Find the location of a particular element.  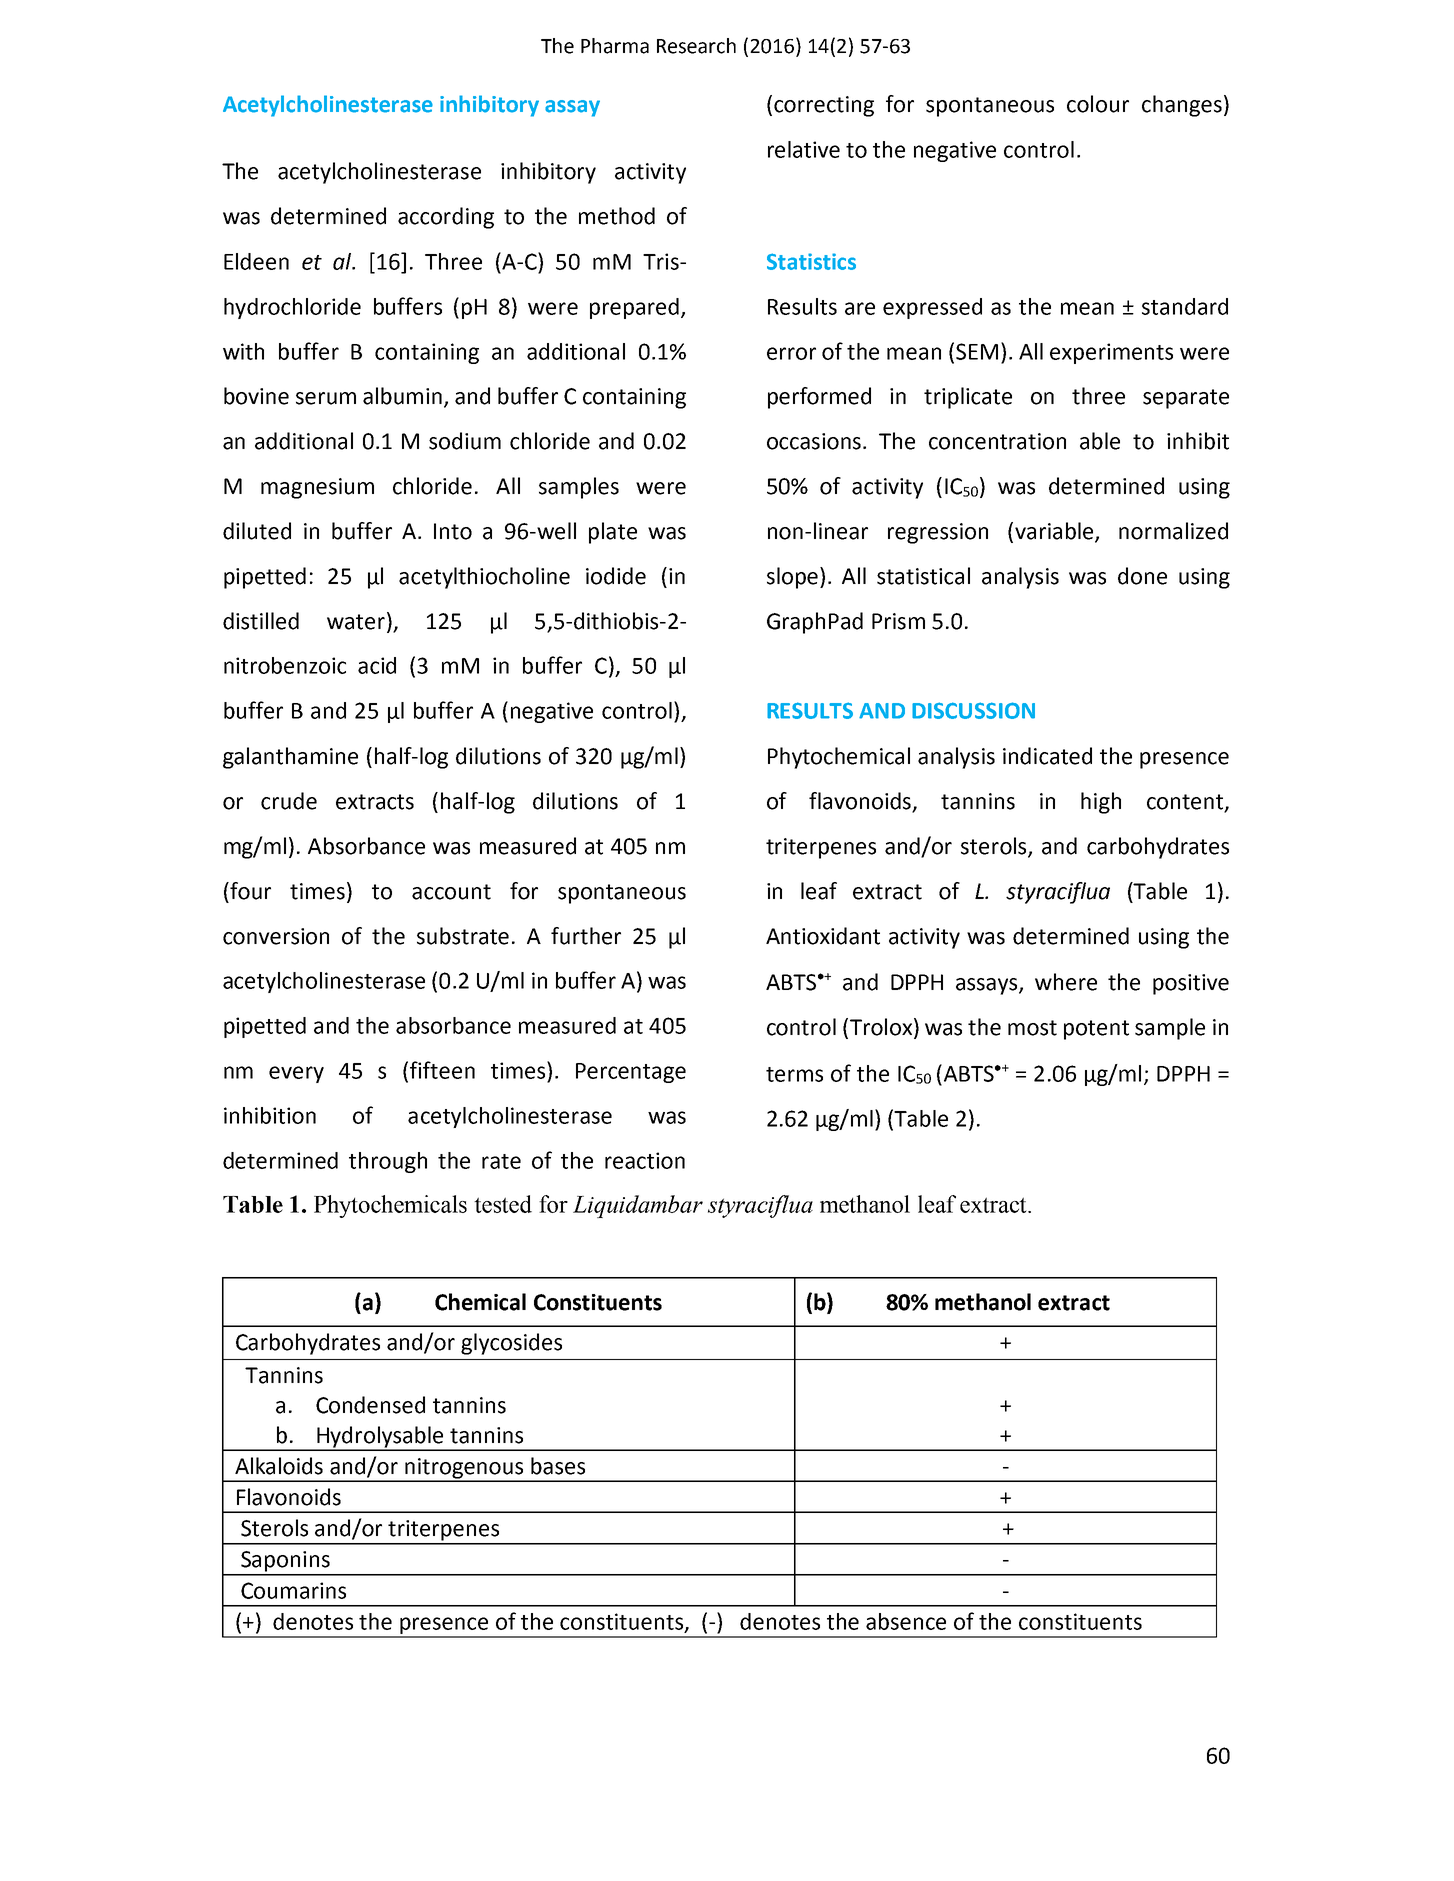

Coumarins is located at coordinates (293, 1590).
